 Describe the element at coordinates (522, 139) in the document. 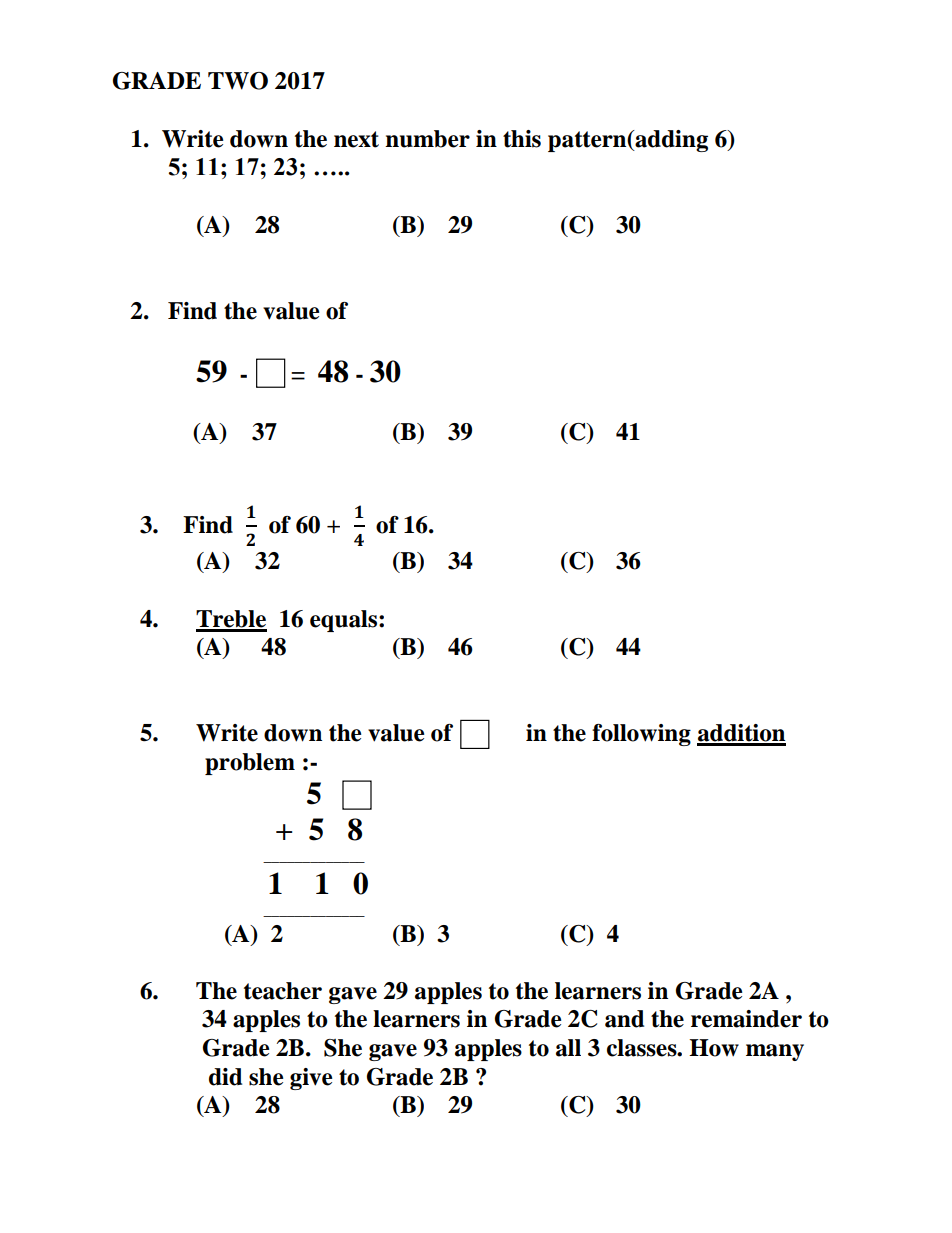

I see `this` at that location.
